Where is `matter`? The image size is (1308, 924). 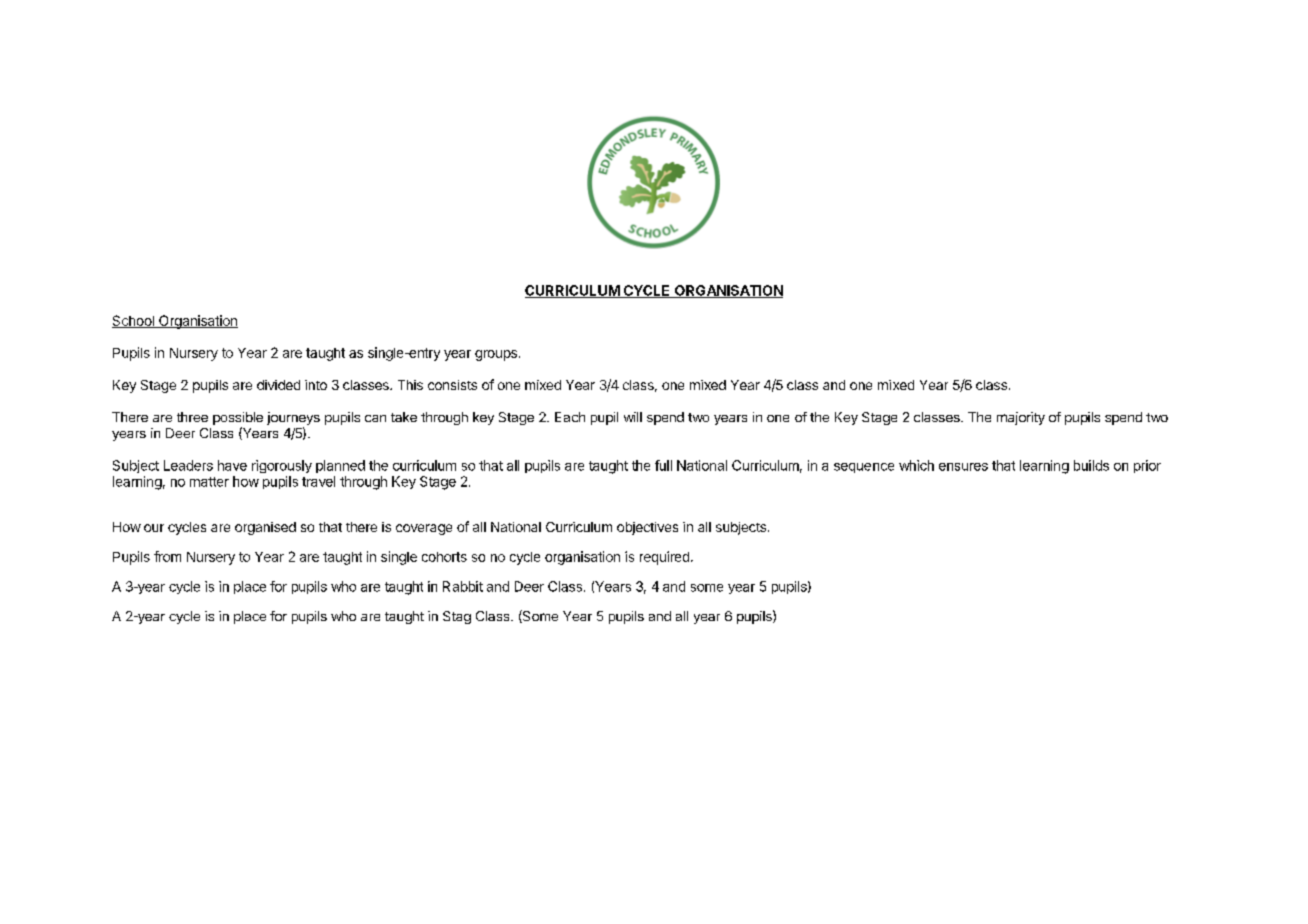 matter is located at coordinates (209, 482).
